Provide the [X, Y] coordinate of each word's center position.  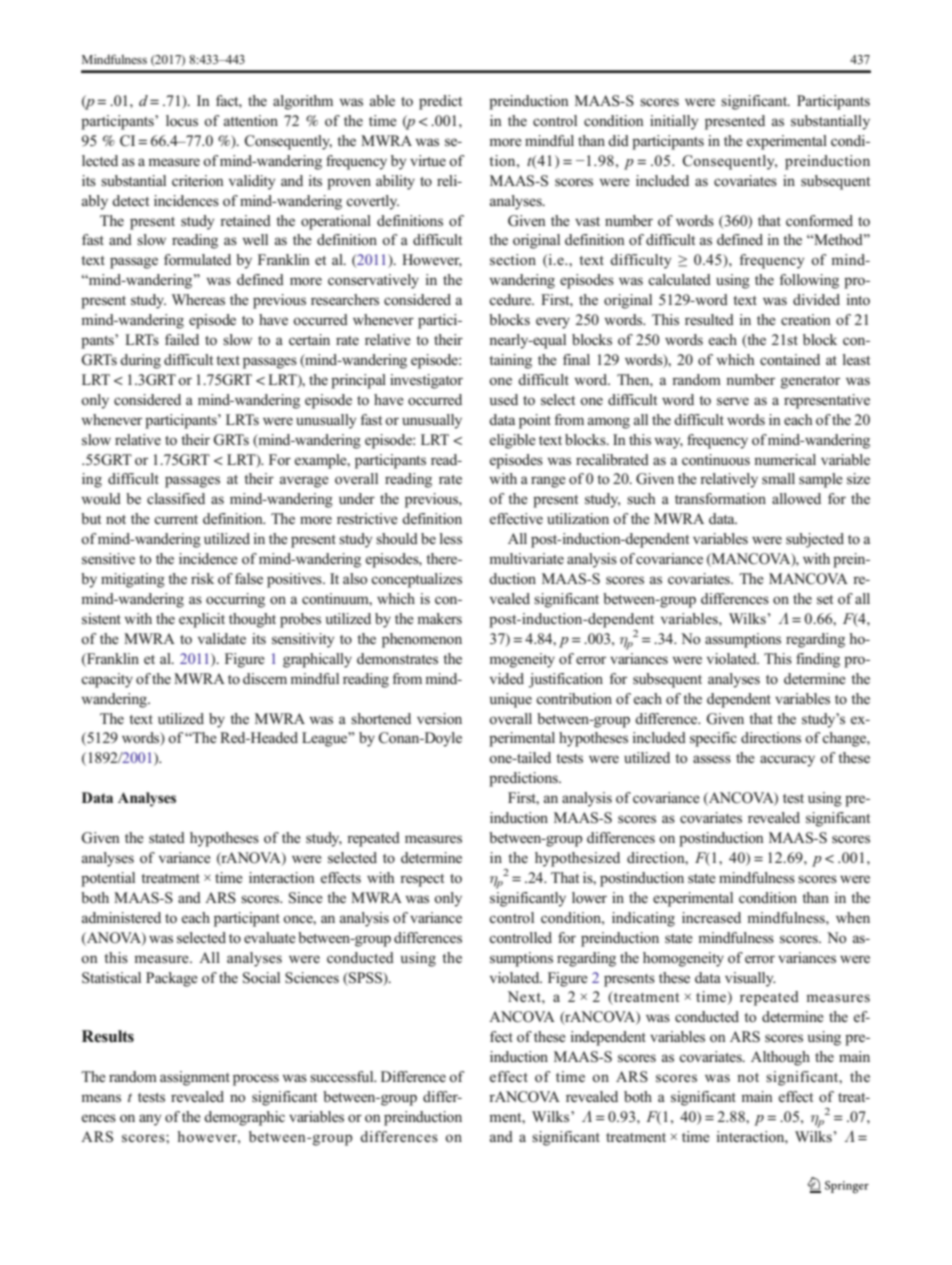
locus [182, 121]
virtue [428, 160]
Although [780, 1058]
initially [674, 122]
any [150, 1120]
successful [343, 1077]
